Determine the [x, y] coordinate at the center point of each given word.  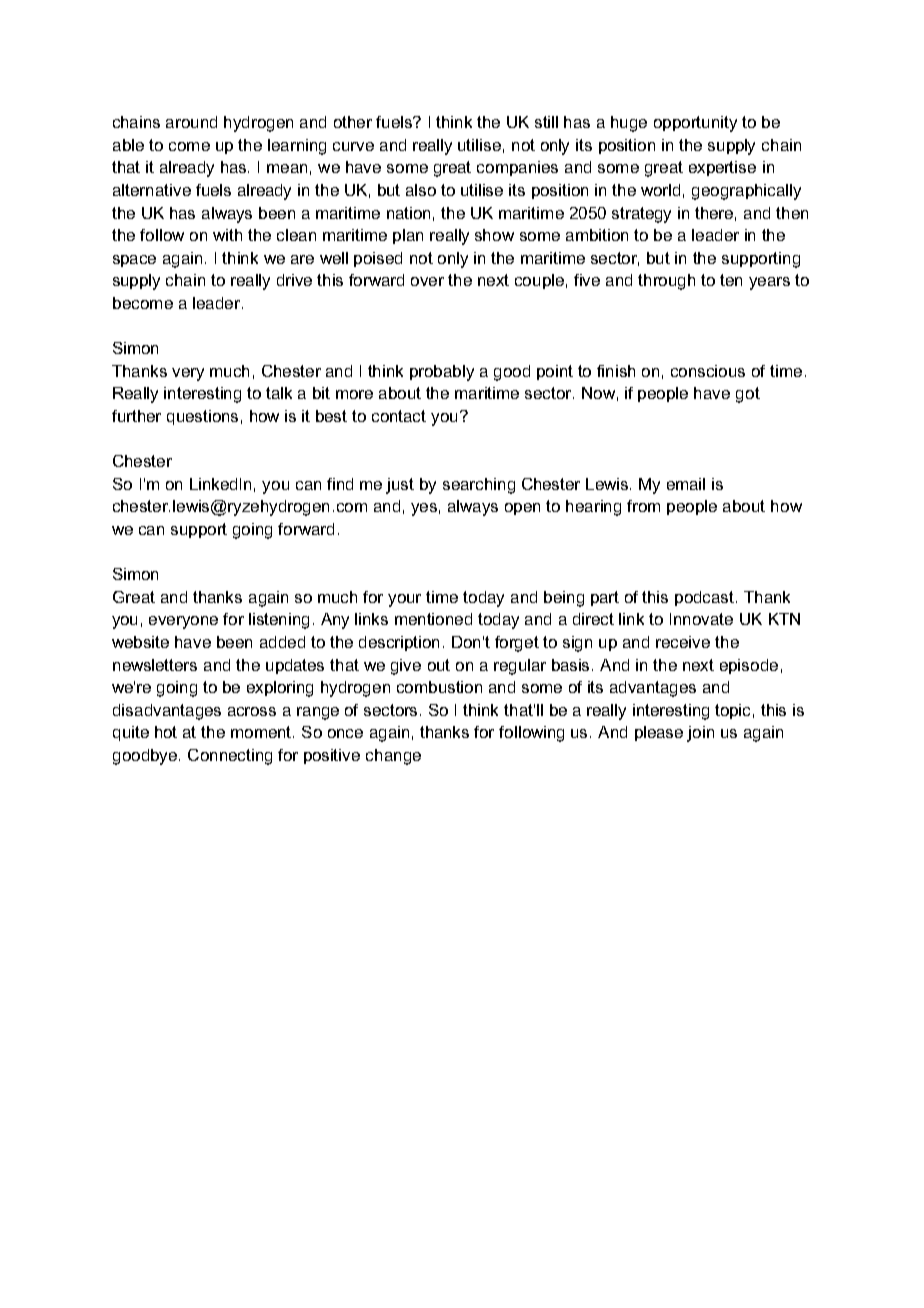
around [191, 122]
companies [517, 168]
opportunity [695, 124]
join [700, 734]
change [393, 757]
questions [202, 417]
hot [166, 732]
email [686, 484]
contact [399, 416]
